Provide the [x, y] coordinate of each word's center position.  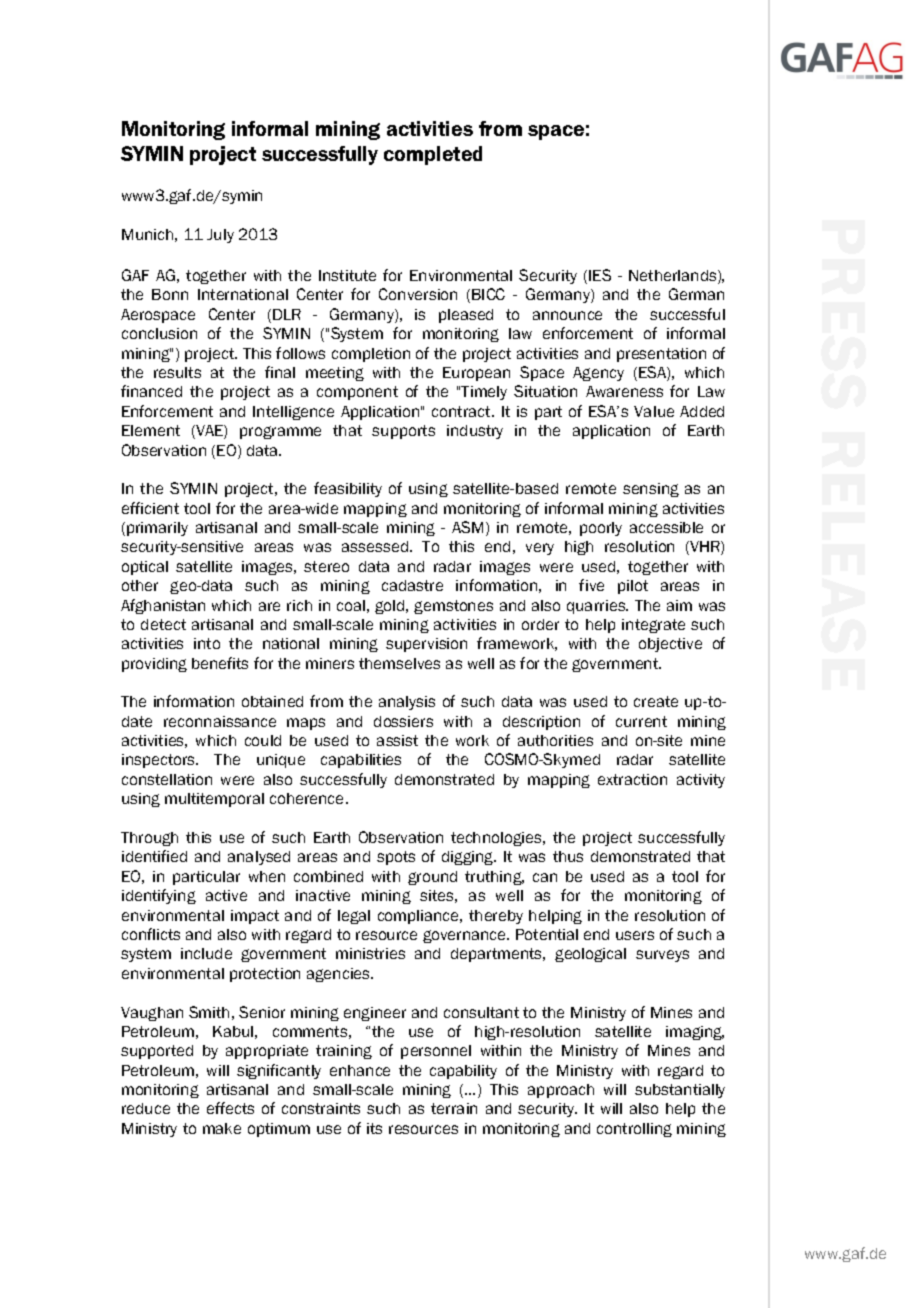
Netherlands [674, 277]
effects [230, 1108]
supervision [426, 645]
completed [433, 155]
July [220, 236]
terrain [454, 1108]
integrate [653, 626]
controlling [634, 1130]
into [207, 643]
